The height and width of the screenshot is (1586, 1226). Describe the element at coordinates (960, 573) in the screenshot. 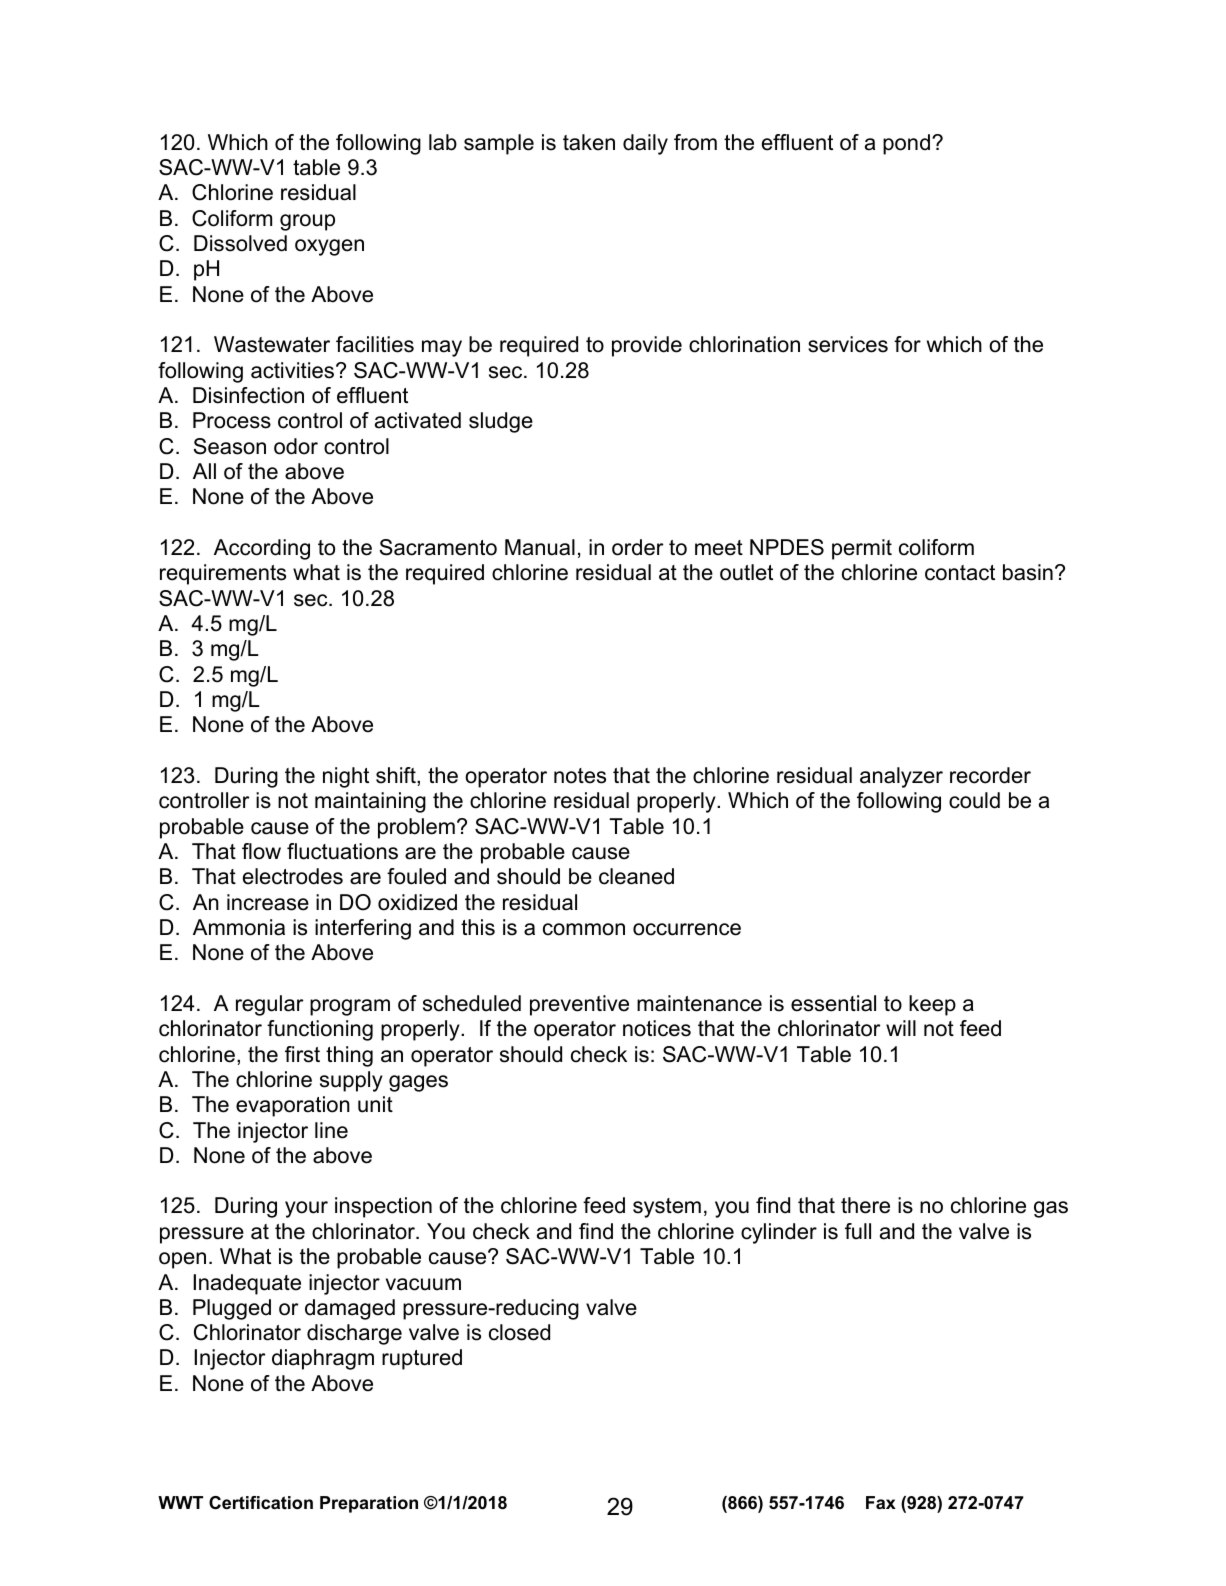

I see `contact` at that location.
